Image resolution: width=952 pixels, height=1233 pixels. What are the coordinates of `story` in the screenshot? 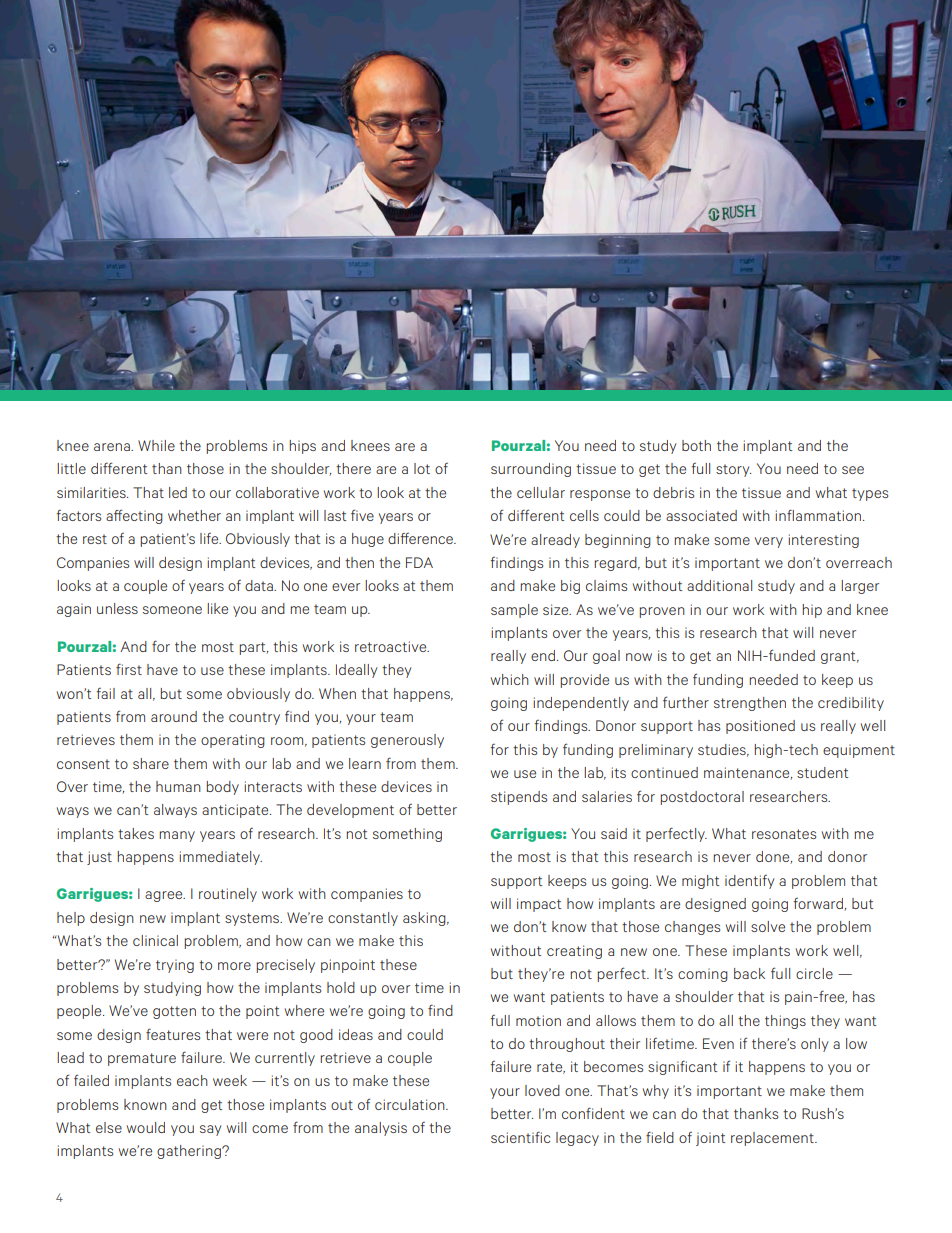 It's located at (733, 470).
